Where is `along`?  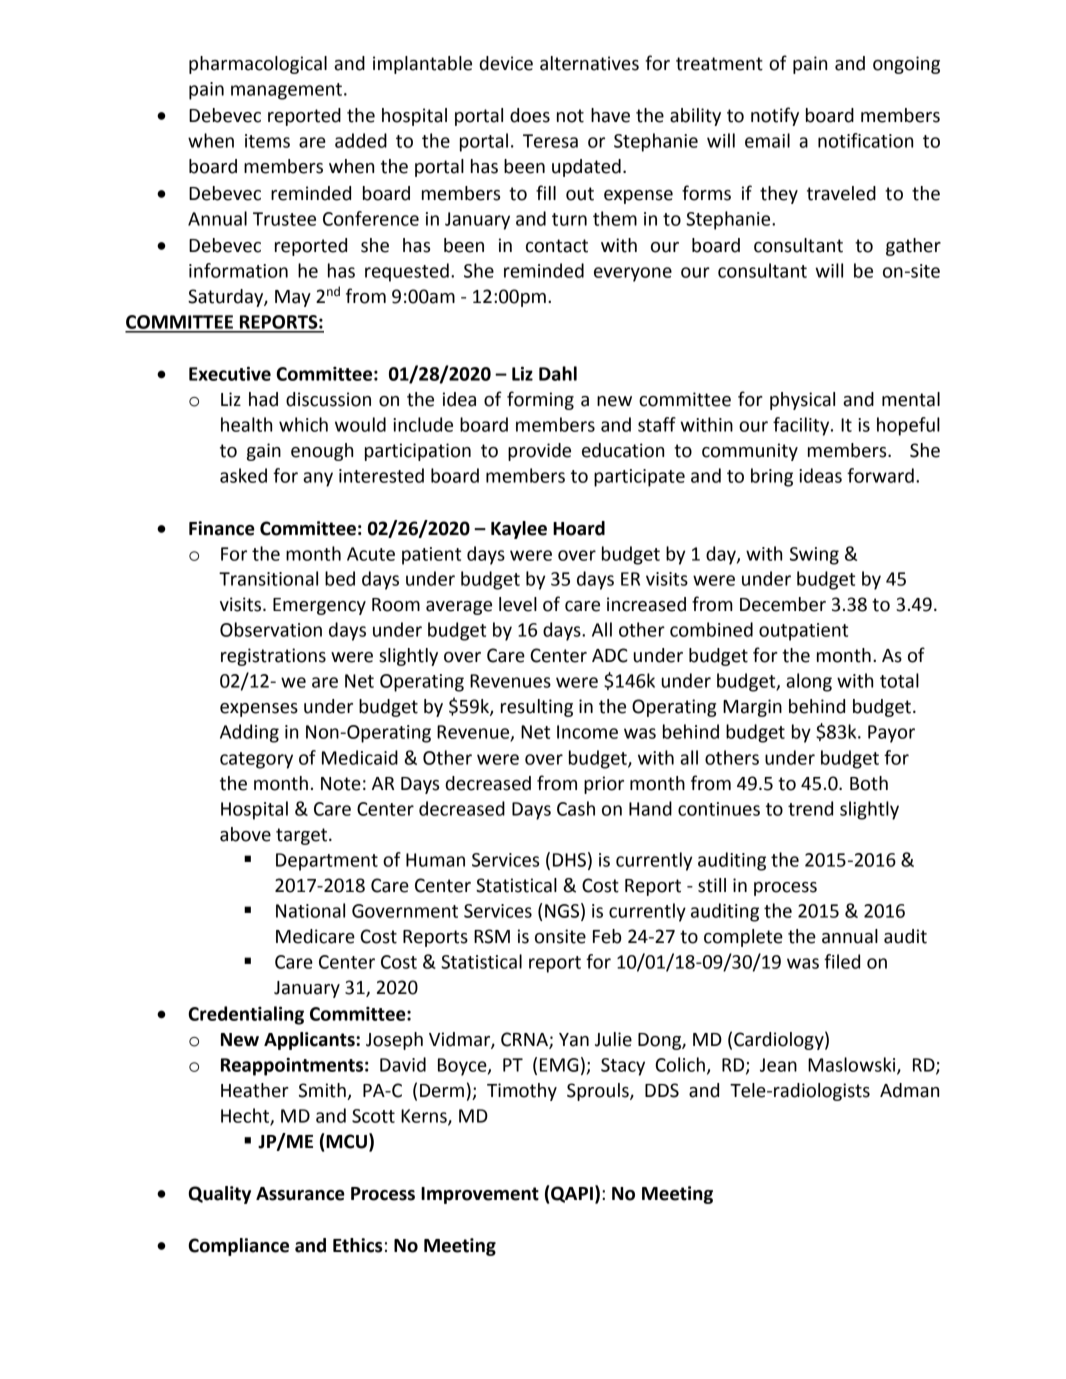
along is located at coordinates (809, 682).
